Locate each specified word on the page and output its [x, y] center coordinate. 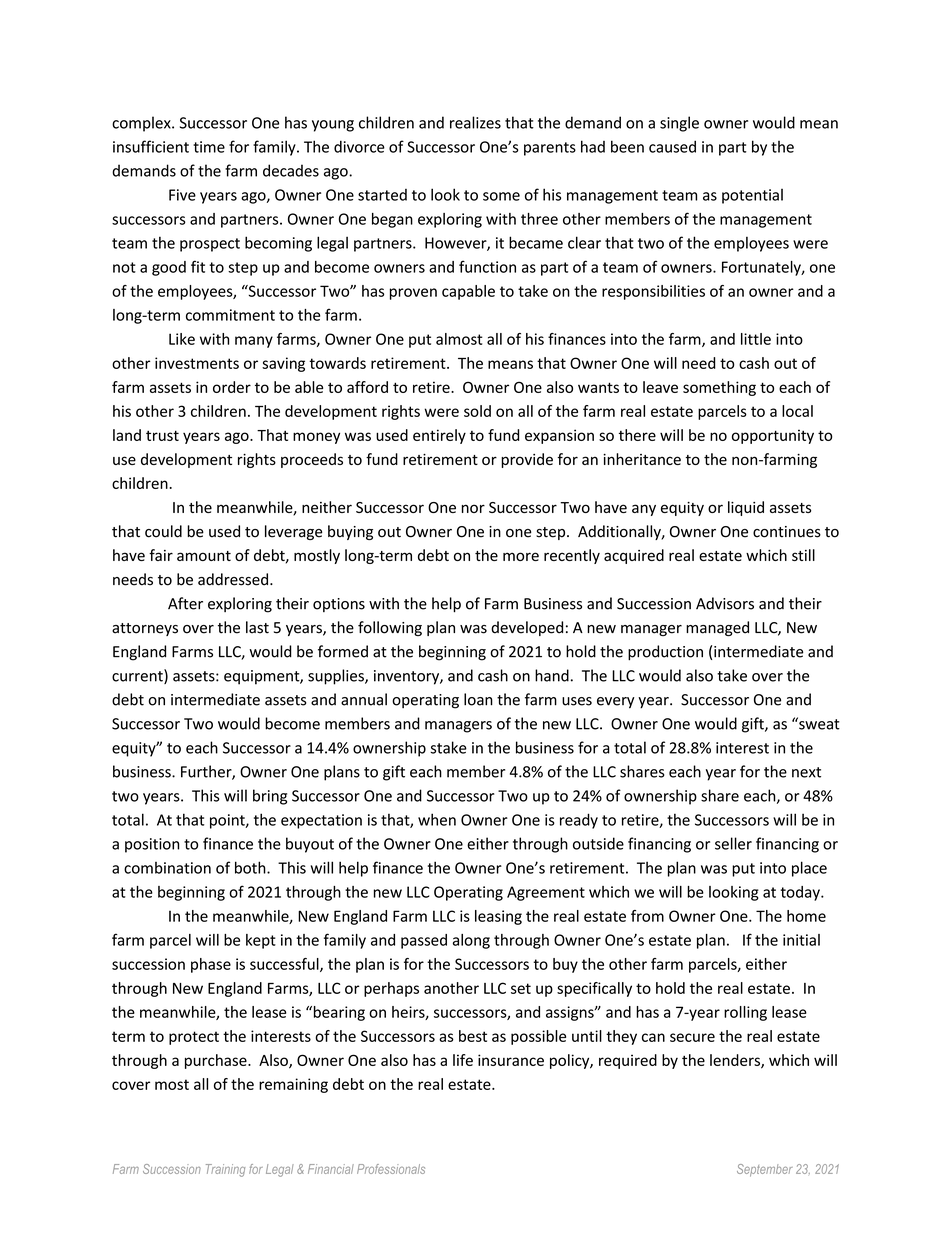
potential [752, 196]
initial [801, 940]
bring [270, 797]
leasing [498, 917]
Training [225, 1170]
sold [477, 411]
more [521, 556]
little [756, 339]
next [806, 772]
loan [478, 699]
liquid [746, 508]
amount [204, 556]
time [209, 147]
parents [550, 149]
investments [197, 363]
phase [211, 965]
